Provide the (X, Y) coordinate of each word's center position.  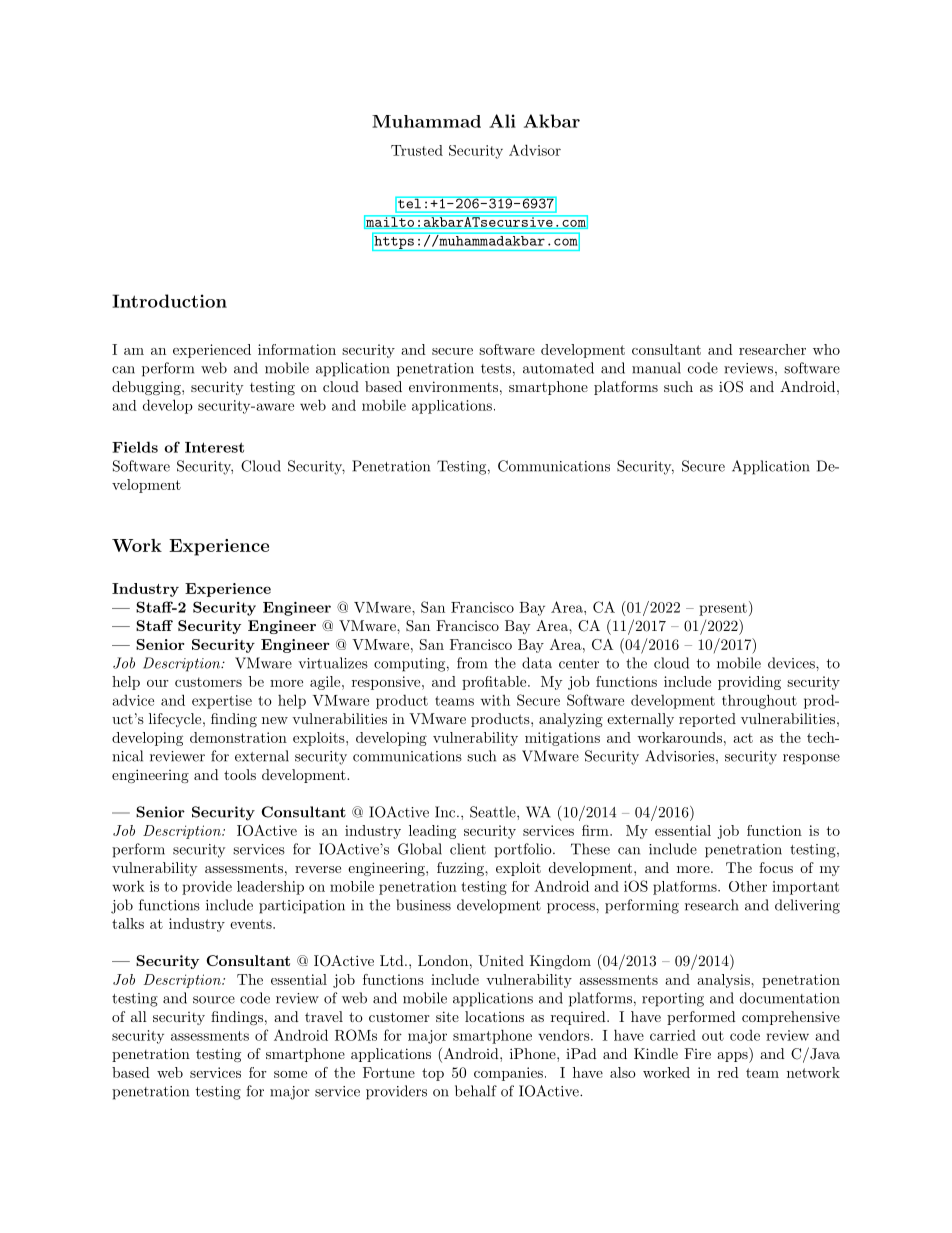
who (826, 349)
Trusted (417, 150)
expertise (222, 702)
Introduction (169, 301)
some (290, 1074)
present (723, 609)
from (472, 663)
